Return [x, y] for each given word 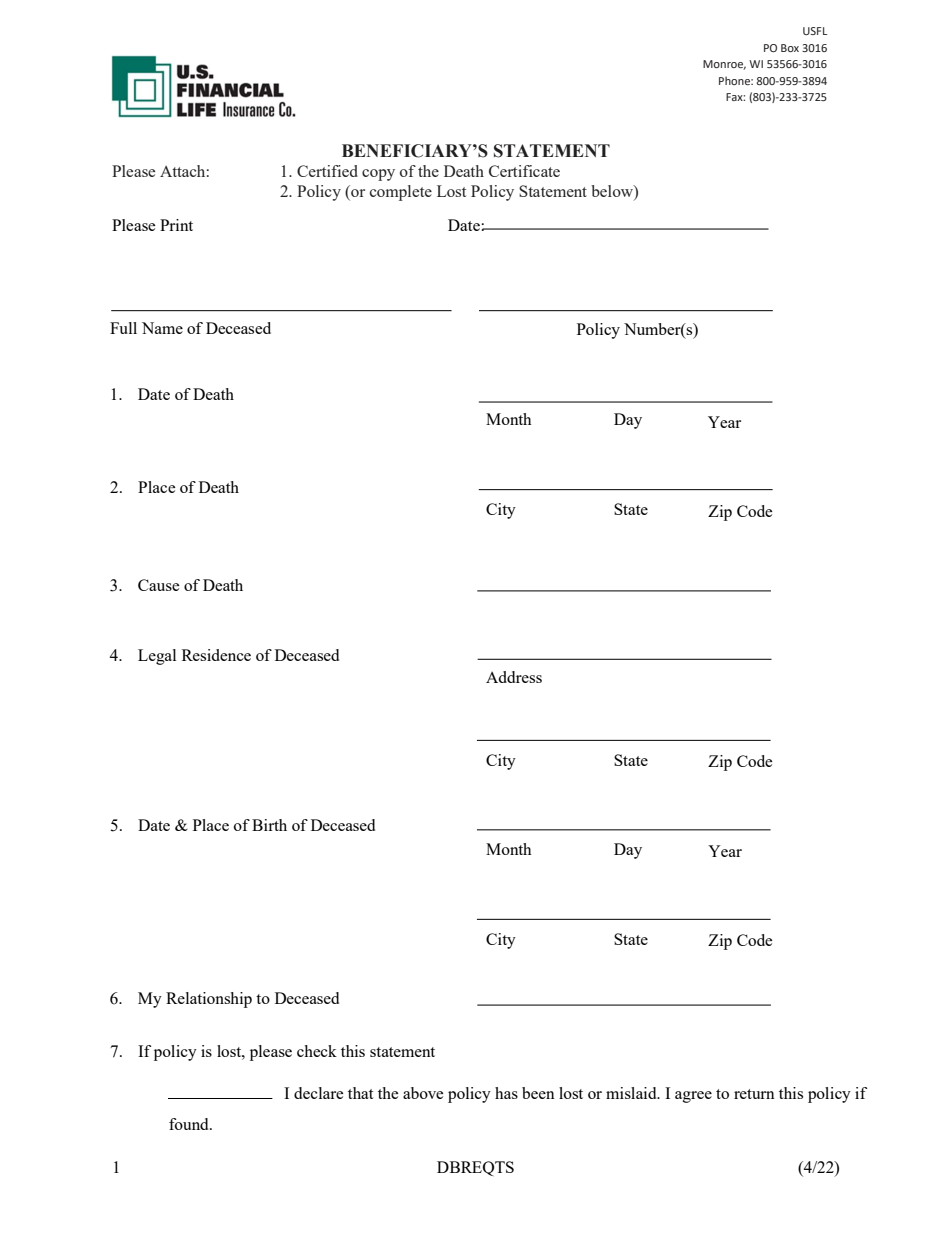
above [423, 1093]
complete [401, 193]
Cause [158, 585]
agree [693, 1097]
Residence [216, 655]
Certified [327, 171]
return [754, 1094]
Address [514, 677]
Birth [269, 825]
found [190, 1124]
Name [162, 328]
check [317, 1051]
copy [378, 175]
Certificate [524, 171]
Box [790, 48]
